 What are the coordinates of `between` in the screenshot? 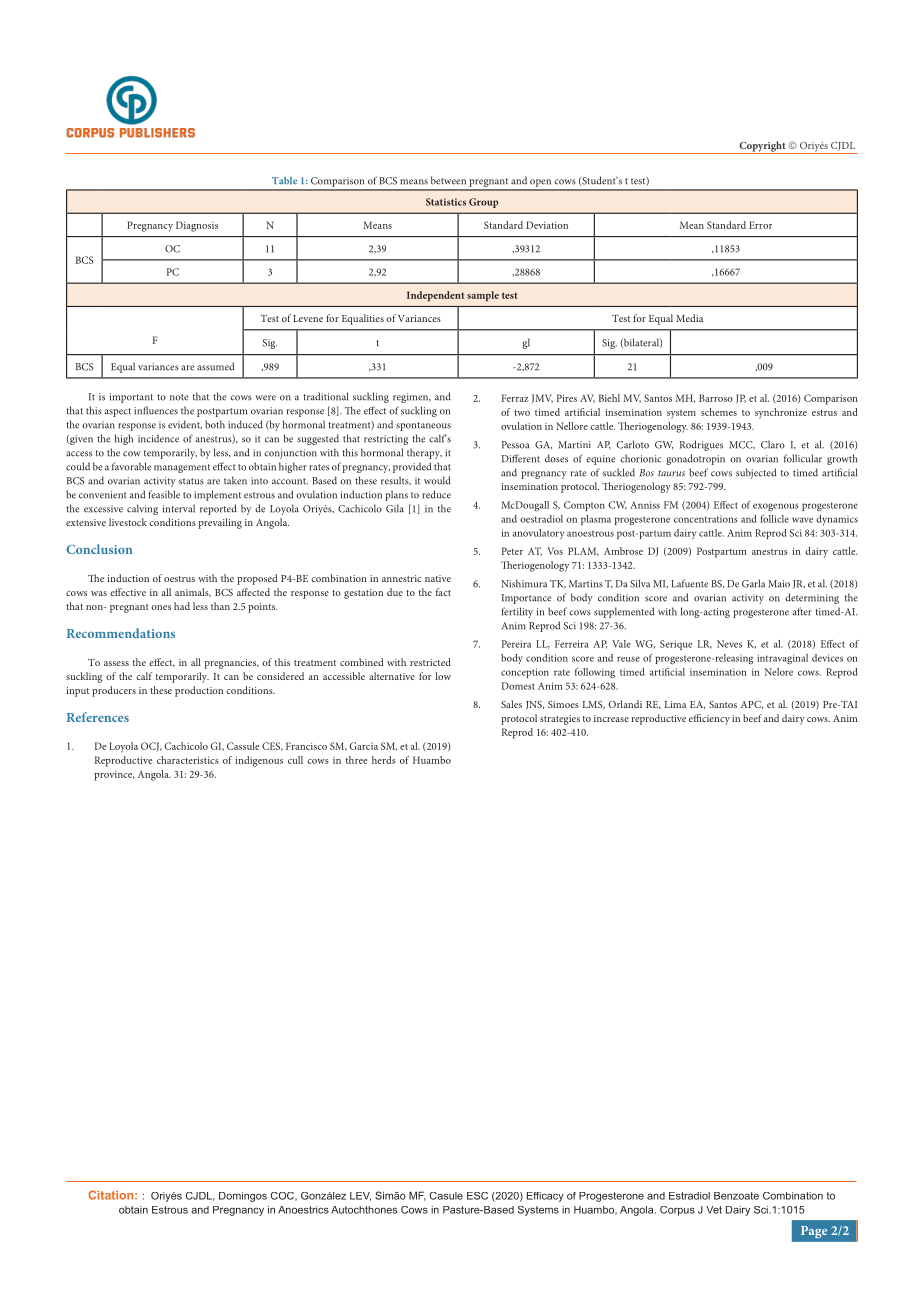 It's located at (448, 180).
